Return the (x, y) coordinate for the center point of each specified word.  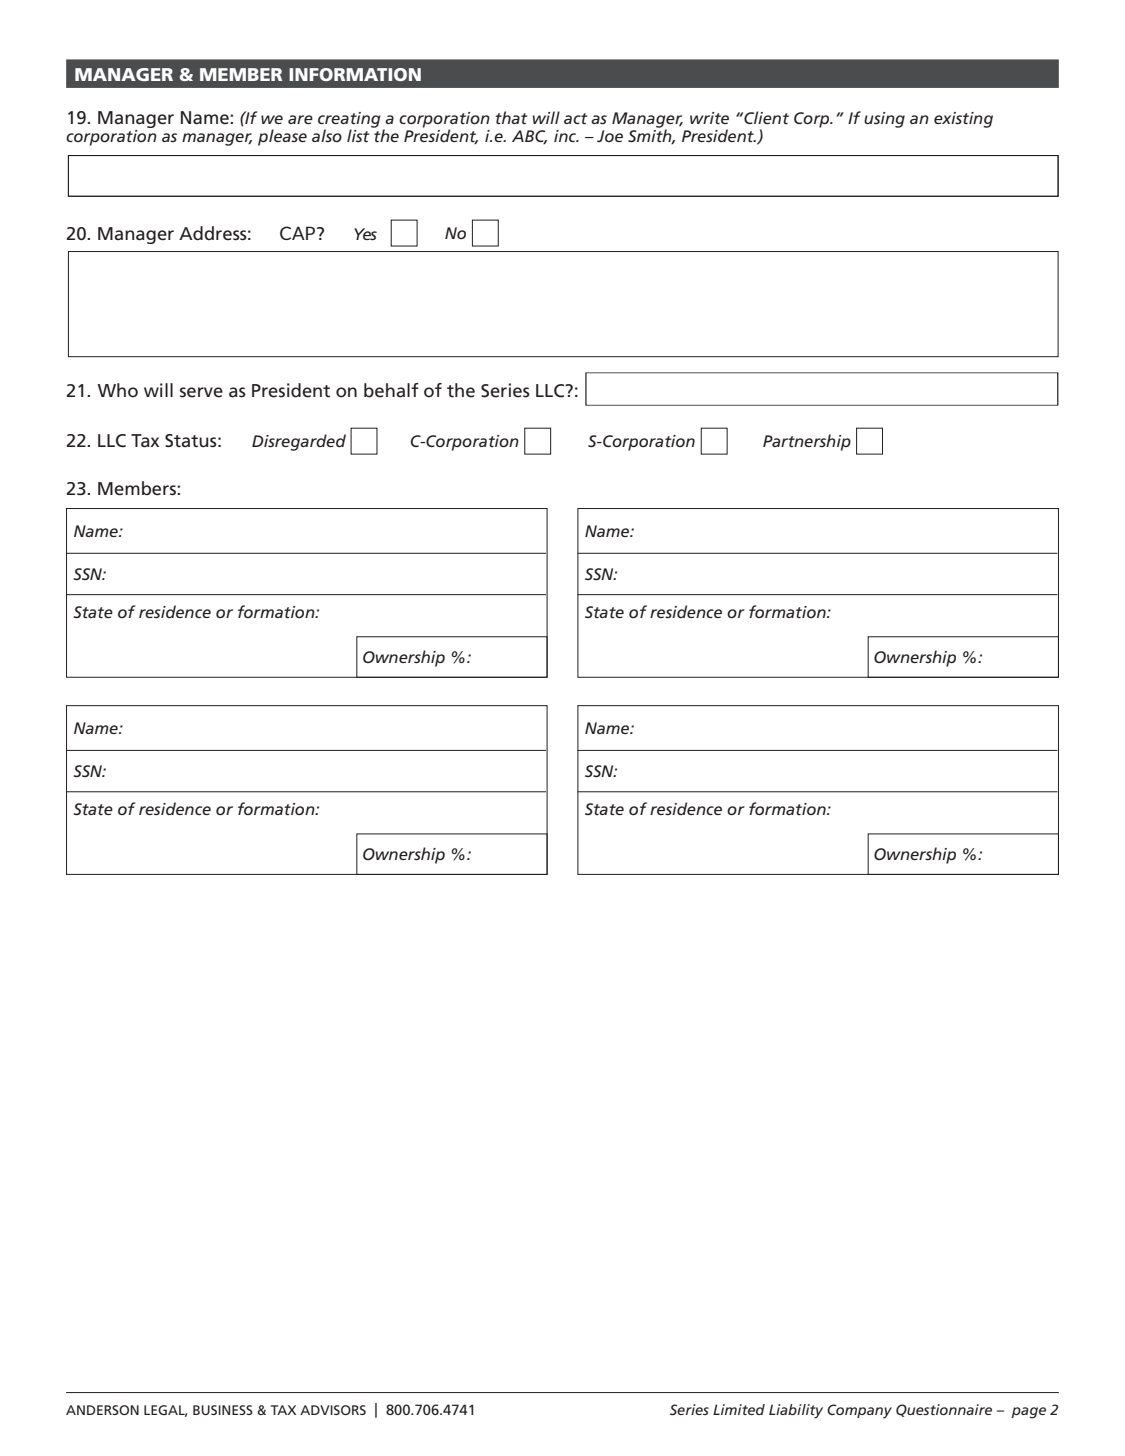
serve (201, 392)
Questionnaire (944, 1410)
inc (566, 136)
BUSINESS (223, 1410)
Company (859, 1411)
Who (117, 390)
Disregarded (299, 442)
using (884, 120)
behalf (391, 390)
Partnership (807, 442)
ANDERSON (102, 1410)
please (282, 137)
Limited (739, 1409)
